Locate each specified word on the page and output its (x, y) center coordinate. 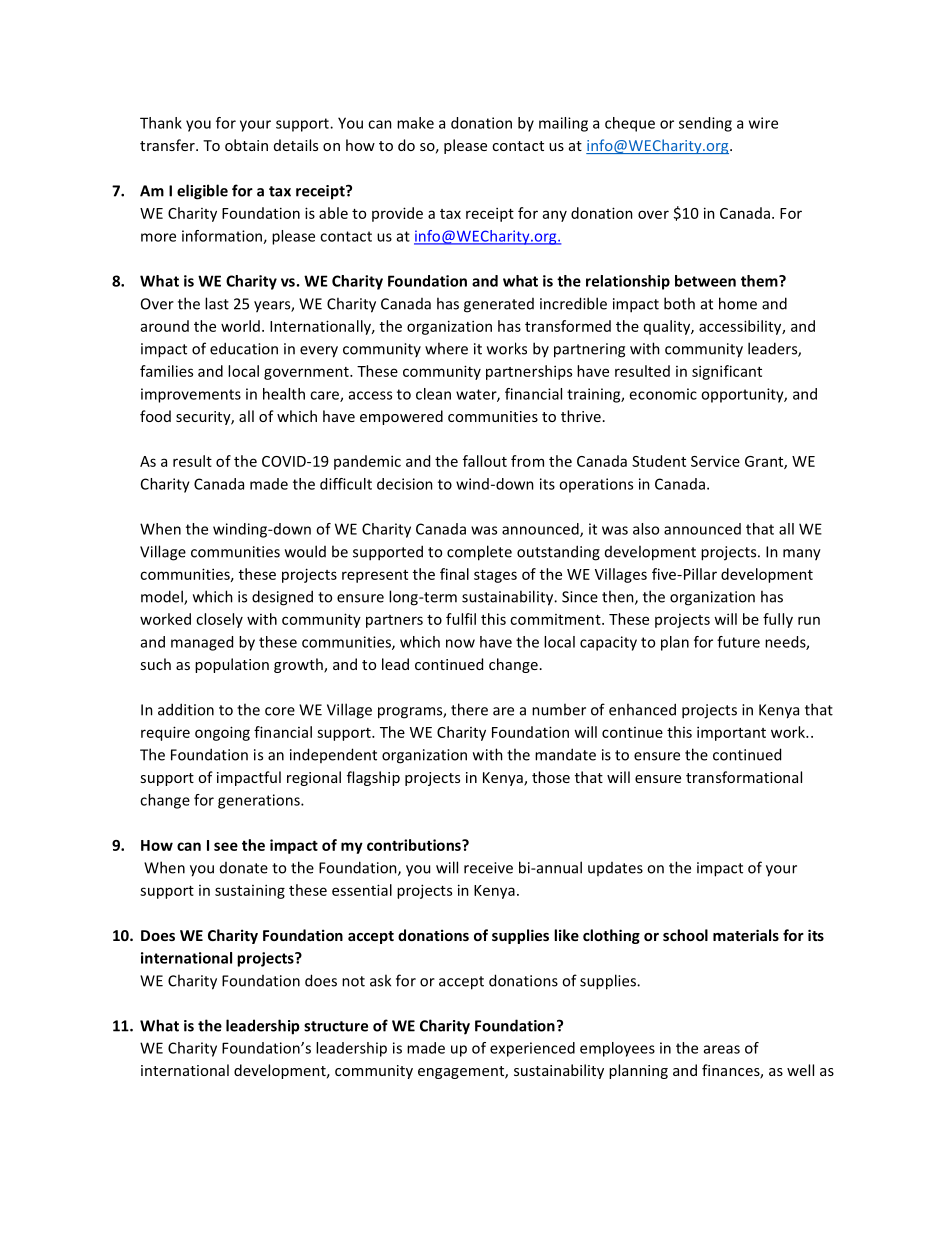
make (415, 123)
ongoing (222, 733)
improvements (191, 395)
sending (705, 124)
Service (715, 461)
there (469, 709)
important (731, 733)
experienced (532, 1049)
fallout (485, 461)
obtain (246, 145)
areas (722, 1049)
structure (336, 1026)
